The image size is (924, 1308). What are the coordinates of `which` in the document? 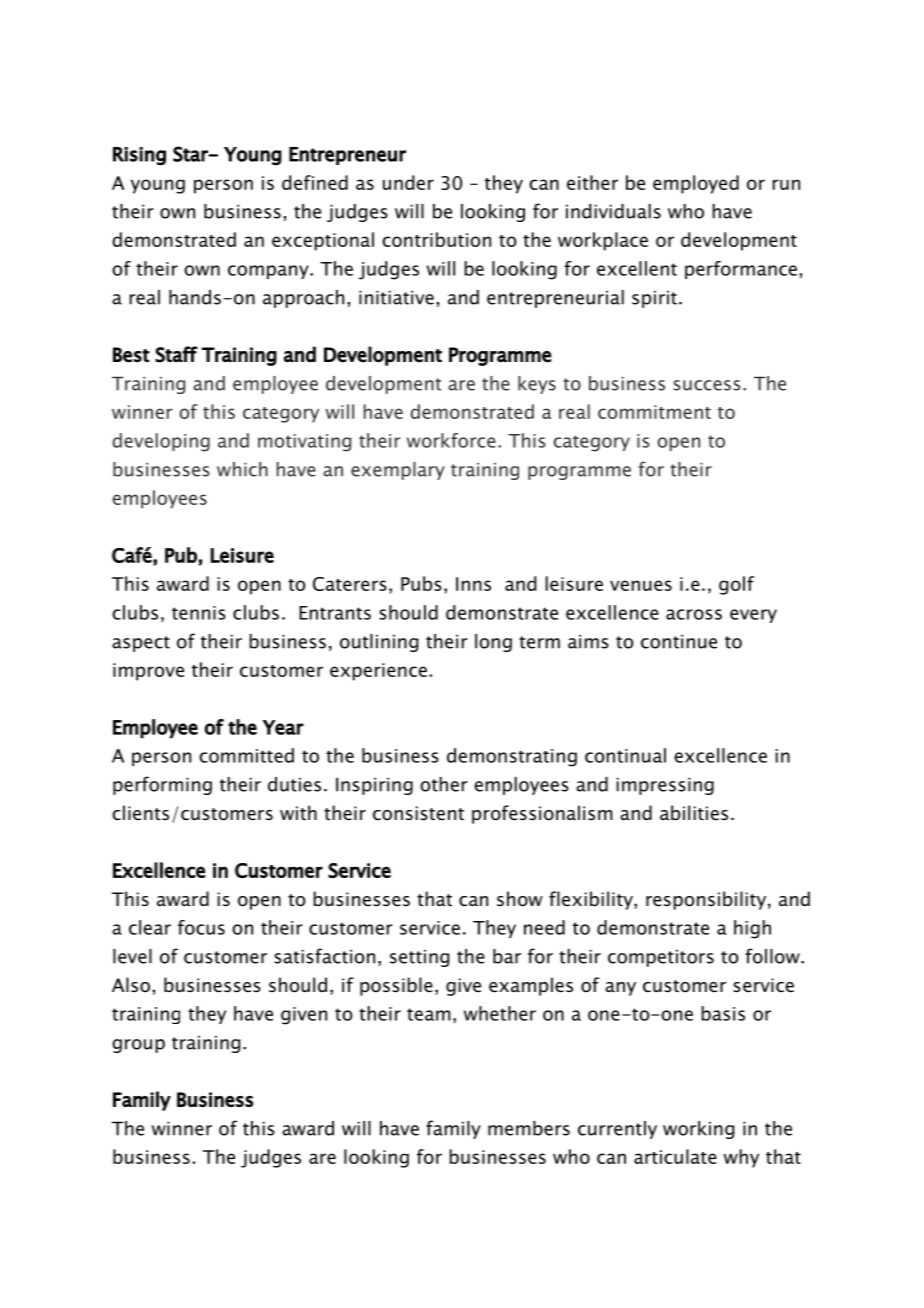 It's located at (242, 469).
